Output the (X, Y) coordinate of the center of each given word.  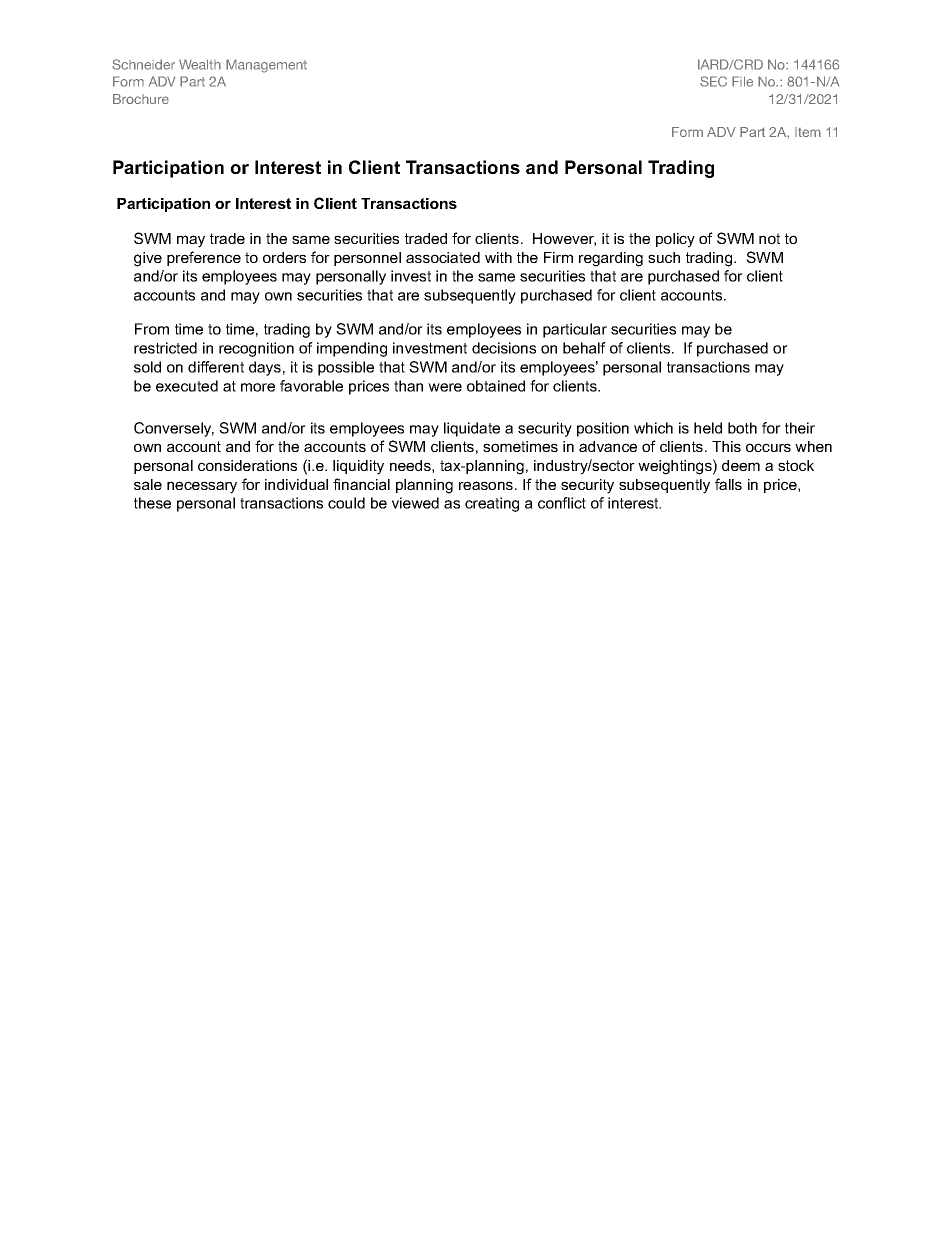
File (742, 81)
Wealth (200, 64)
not (769, 238)
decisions (504, 348)
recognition (256, 349)
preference (204, 258)
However (564, 239)
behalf (584, 348)
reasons (486, 485)
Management (266, 66)
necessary (202, 487)
